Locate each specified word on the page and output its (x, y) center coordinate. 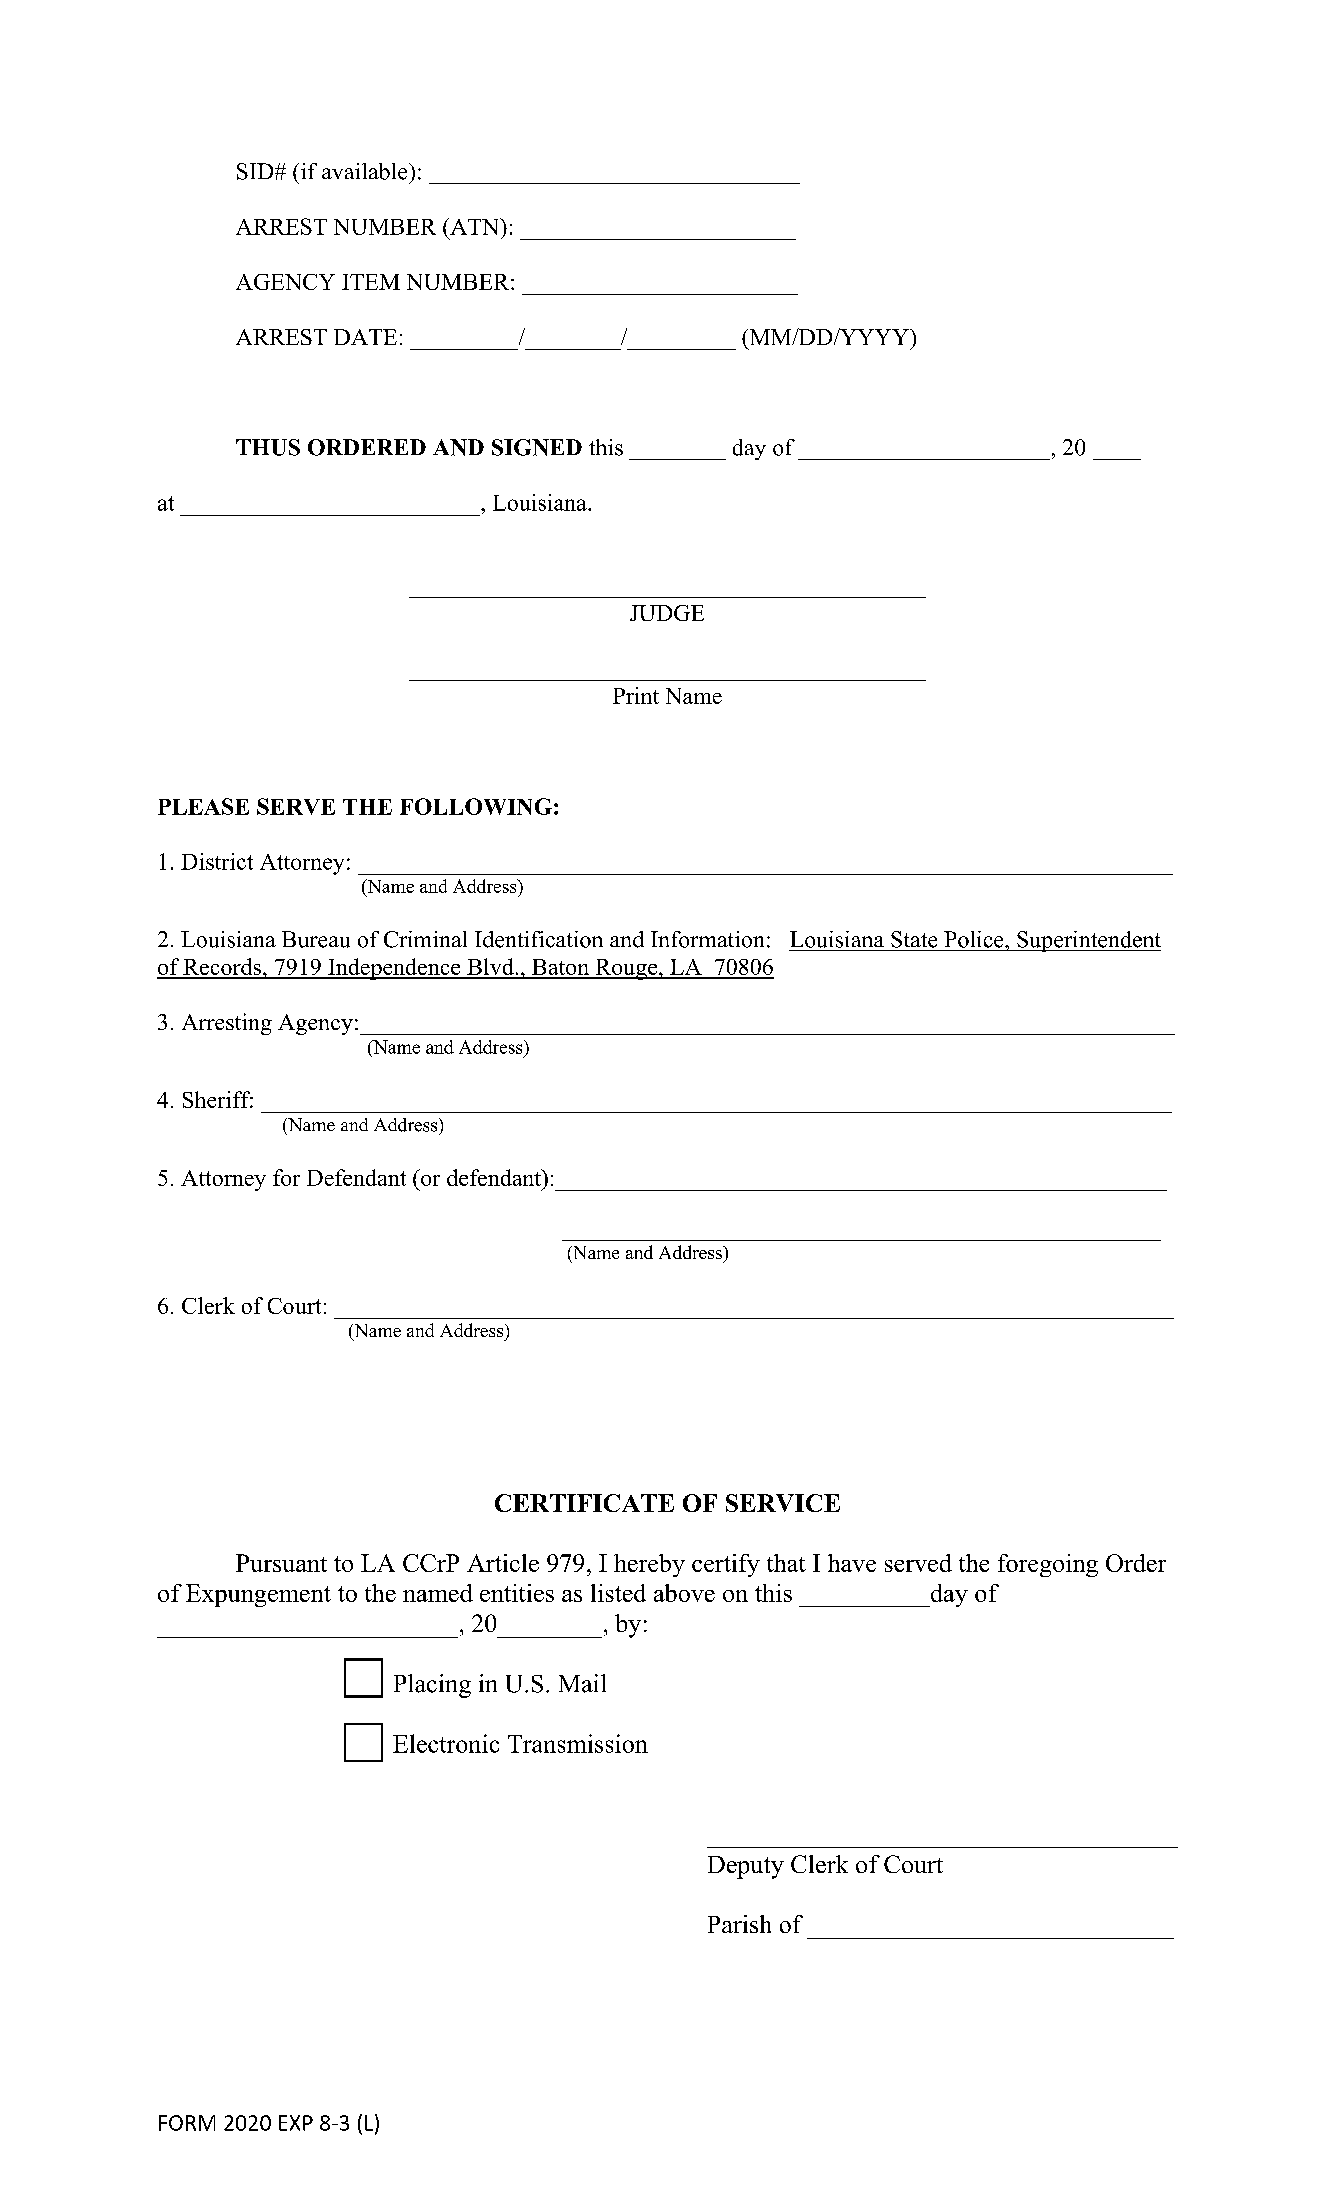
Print (636, 695)
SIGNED (537, 447)
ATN (475, 226)
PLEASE (203, 806)
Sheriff (218, 1099)
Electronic (446, 1743)
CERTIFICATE (584, 1503)
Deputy (746, 1867)
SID (256, 171)
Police (975, 939)
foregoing (1048, 1565)
